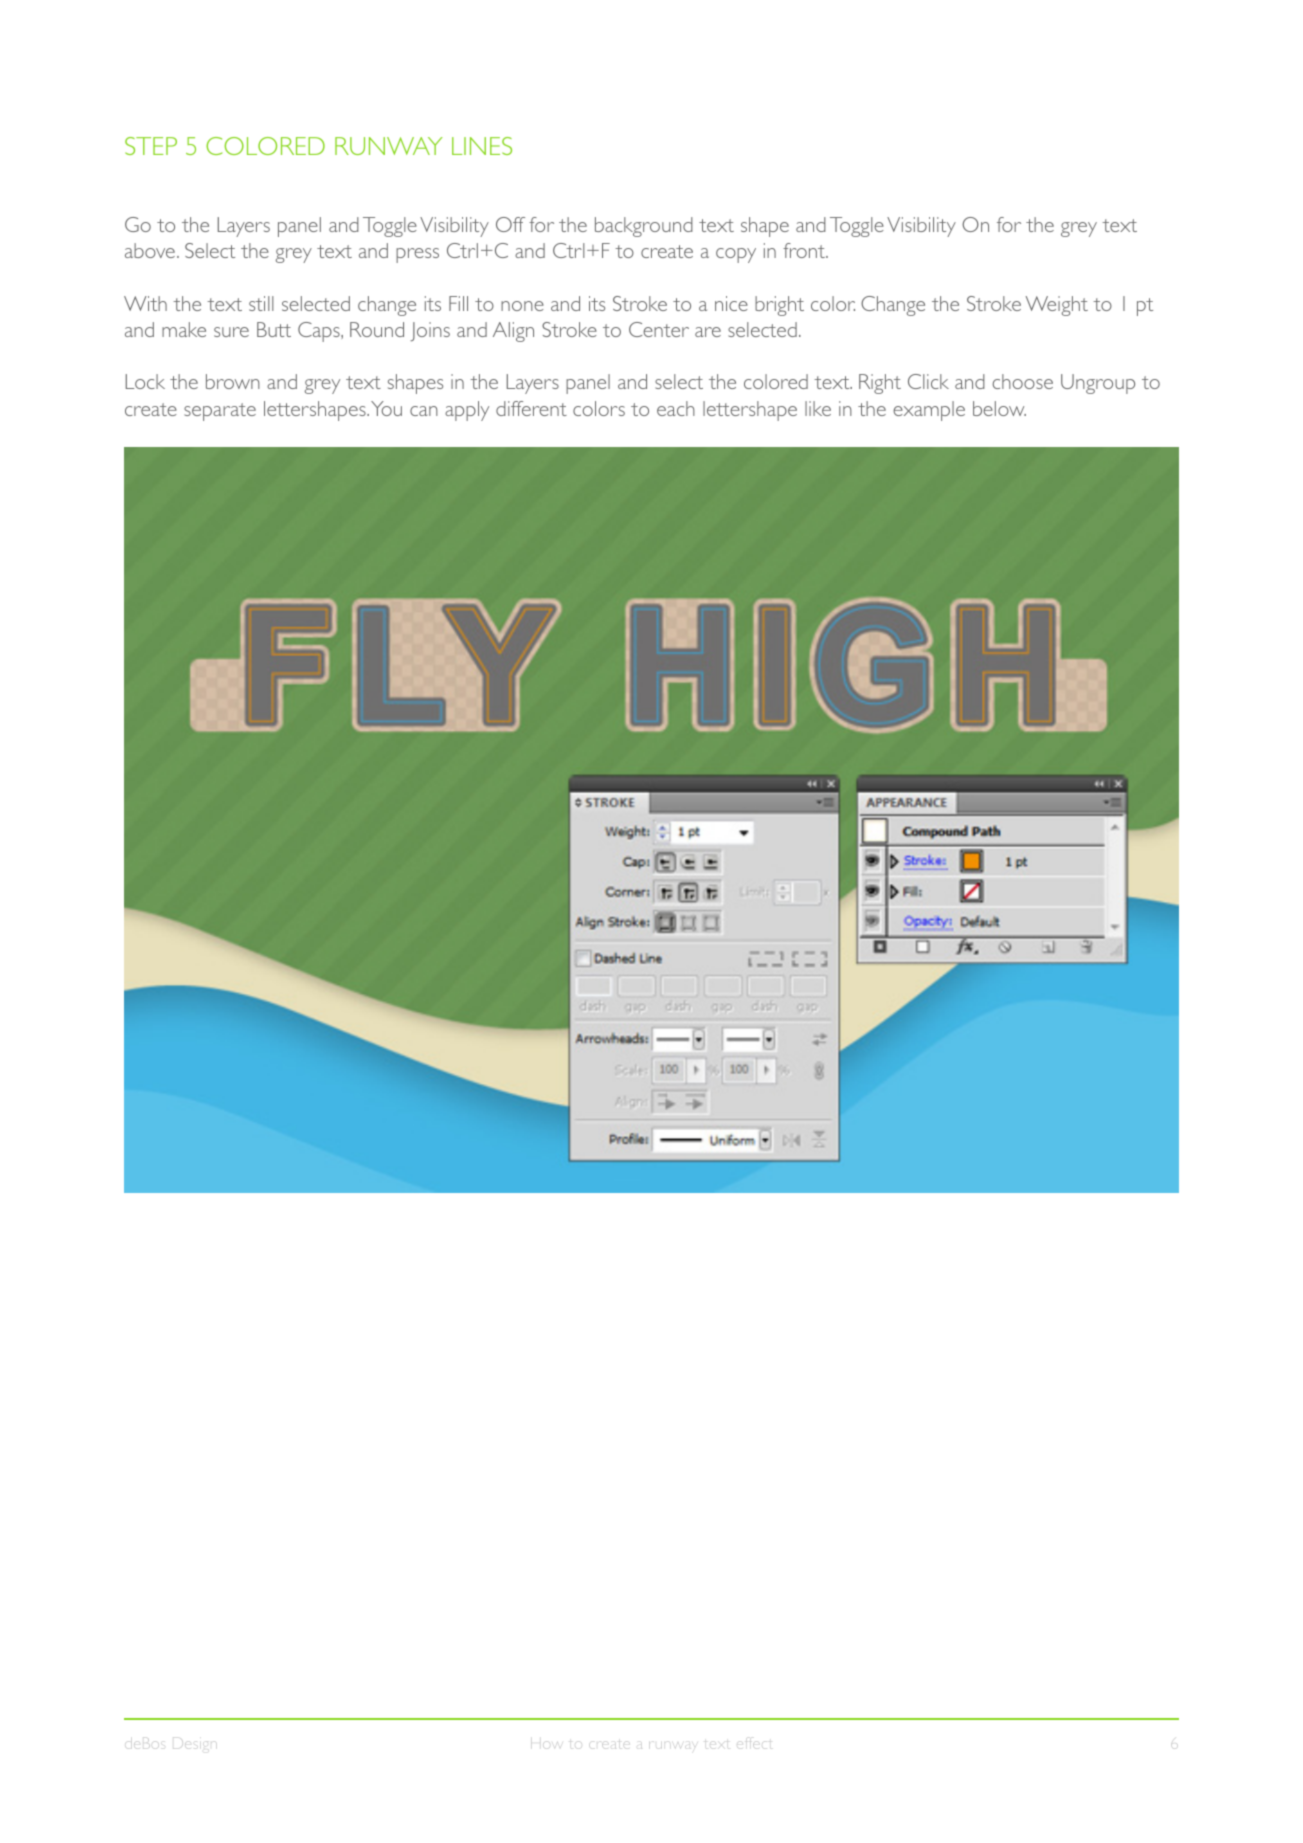 This screenshot has height=1843, width=1303. What do you see at coordinates (736, 255) in the screenshot?
I see `copy` at bounding box center [736, 255].
